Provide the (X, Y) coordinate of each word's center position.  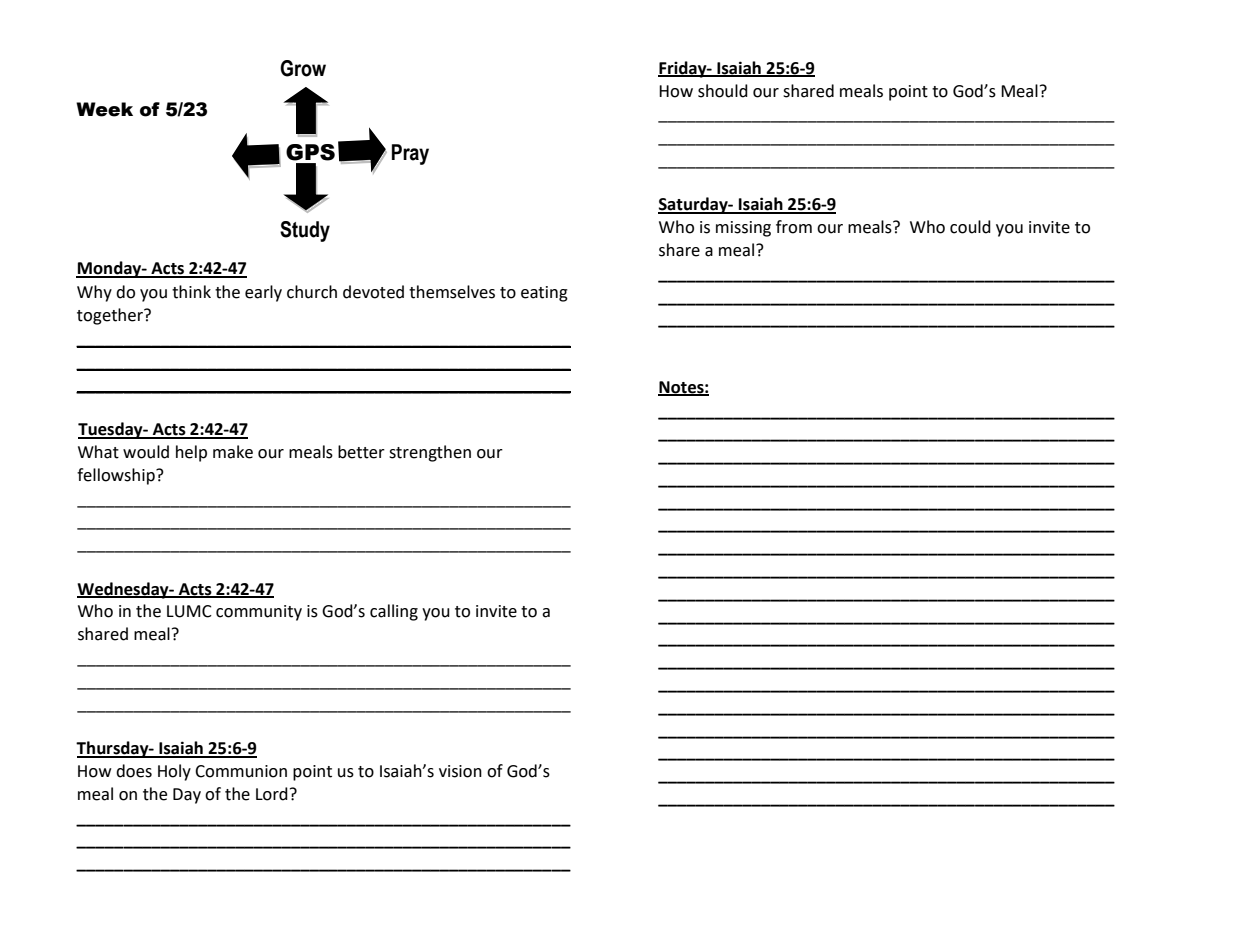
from (794, 227)
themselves (452, 292)
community (259, 613)
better (361, 452)
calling (394, 612)
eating (544, 294)
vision (460, 771)
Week (104, 109)
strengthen (430, 453)
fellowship (117, 476)
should (723, 91)
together (111, 316)
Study (305, 231)
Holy (174, 772)
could (970, 227)
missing (743, 229)
